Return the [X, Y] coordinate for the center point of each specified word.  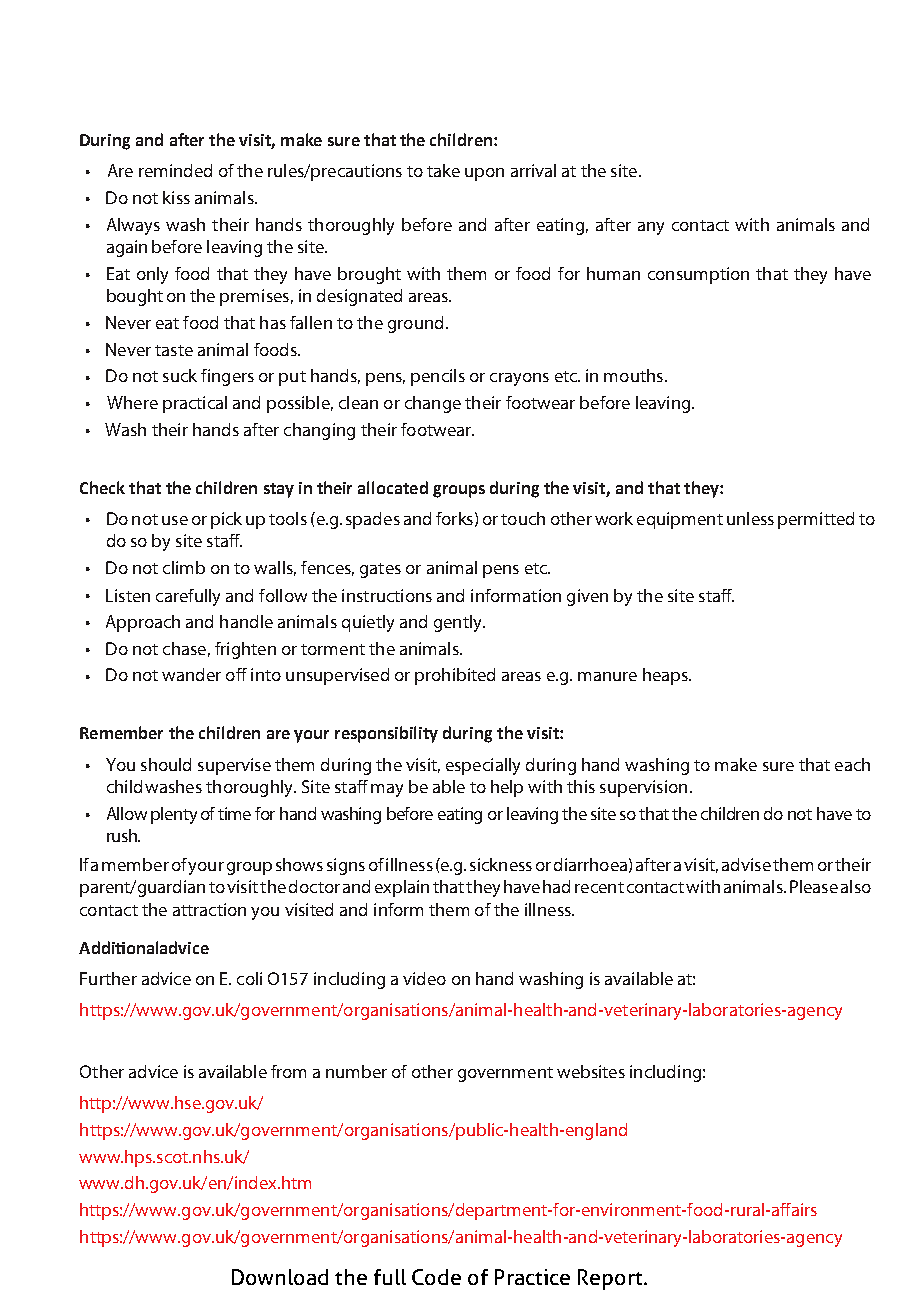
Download [280, 1277]
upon [484, 174]
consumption [698, 275]
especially [483, 766]
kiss [176, 197]
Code [436, 1277]
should [166, 764]
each [852, 764]
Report [612, 1279]
